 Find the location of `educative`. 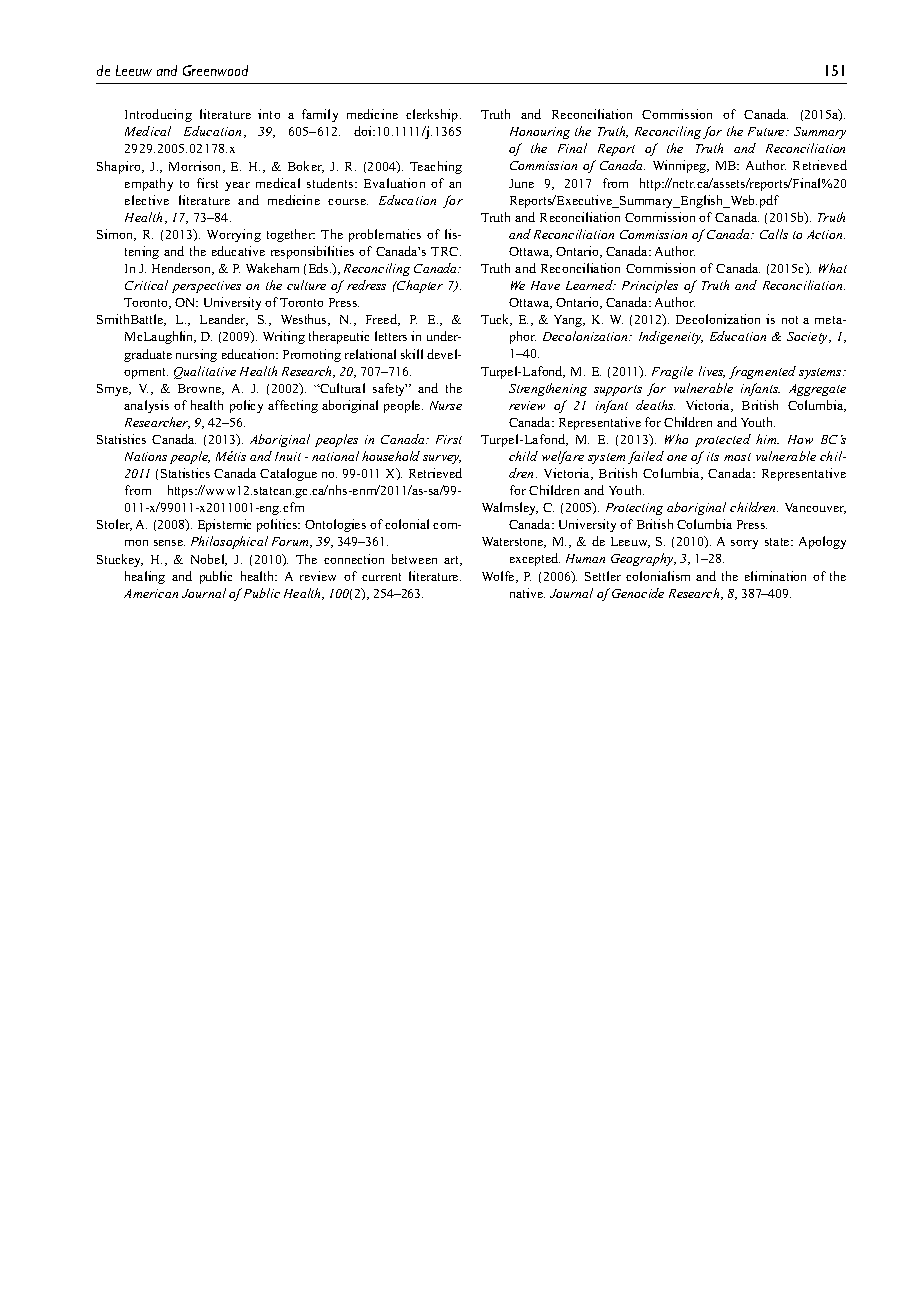

educative is located at coordinates (238, 251).
